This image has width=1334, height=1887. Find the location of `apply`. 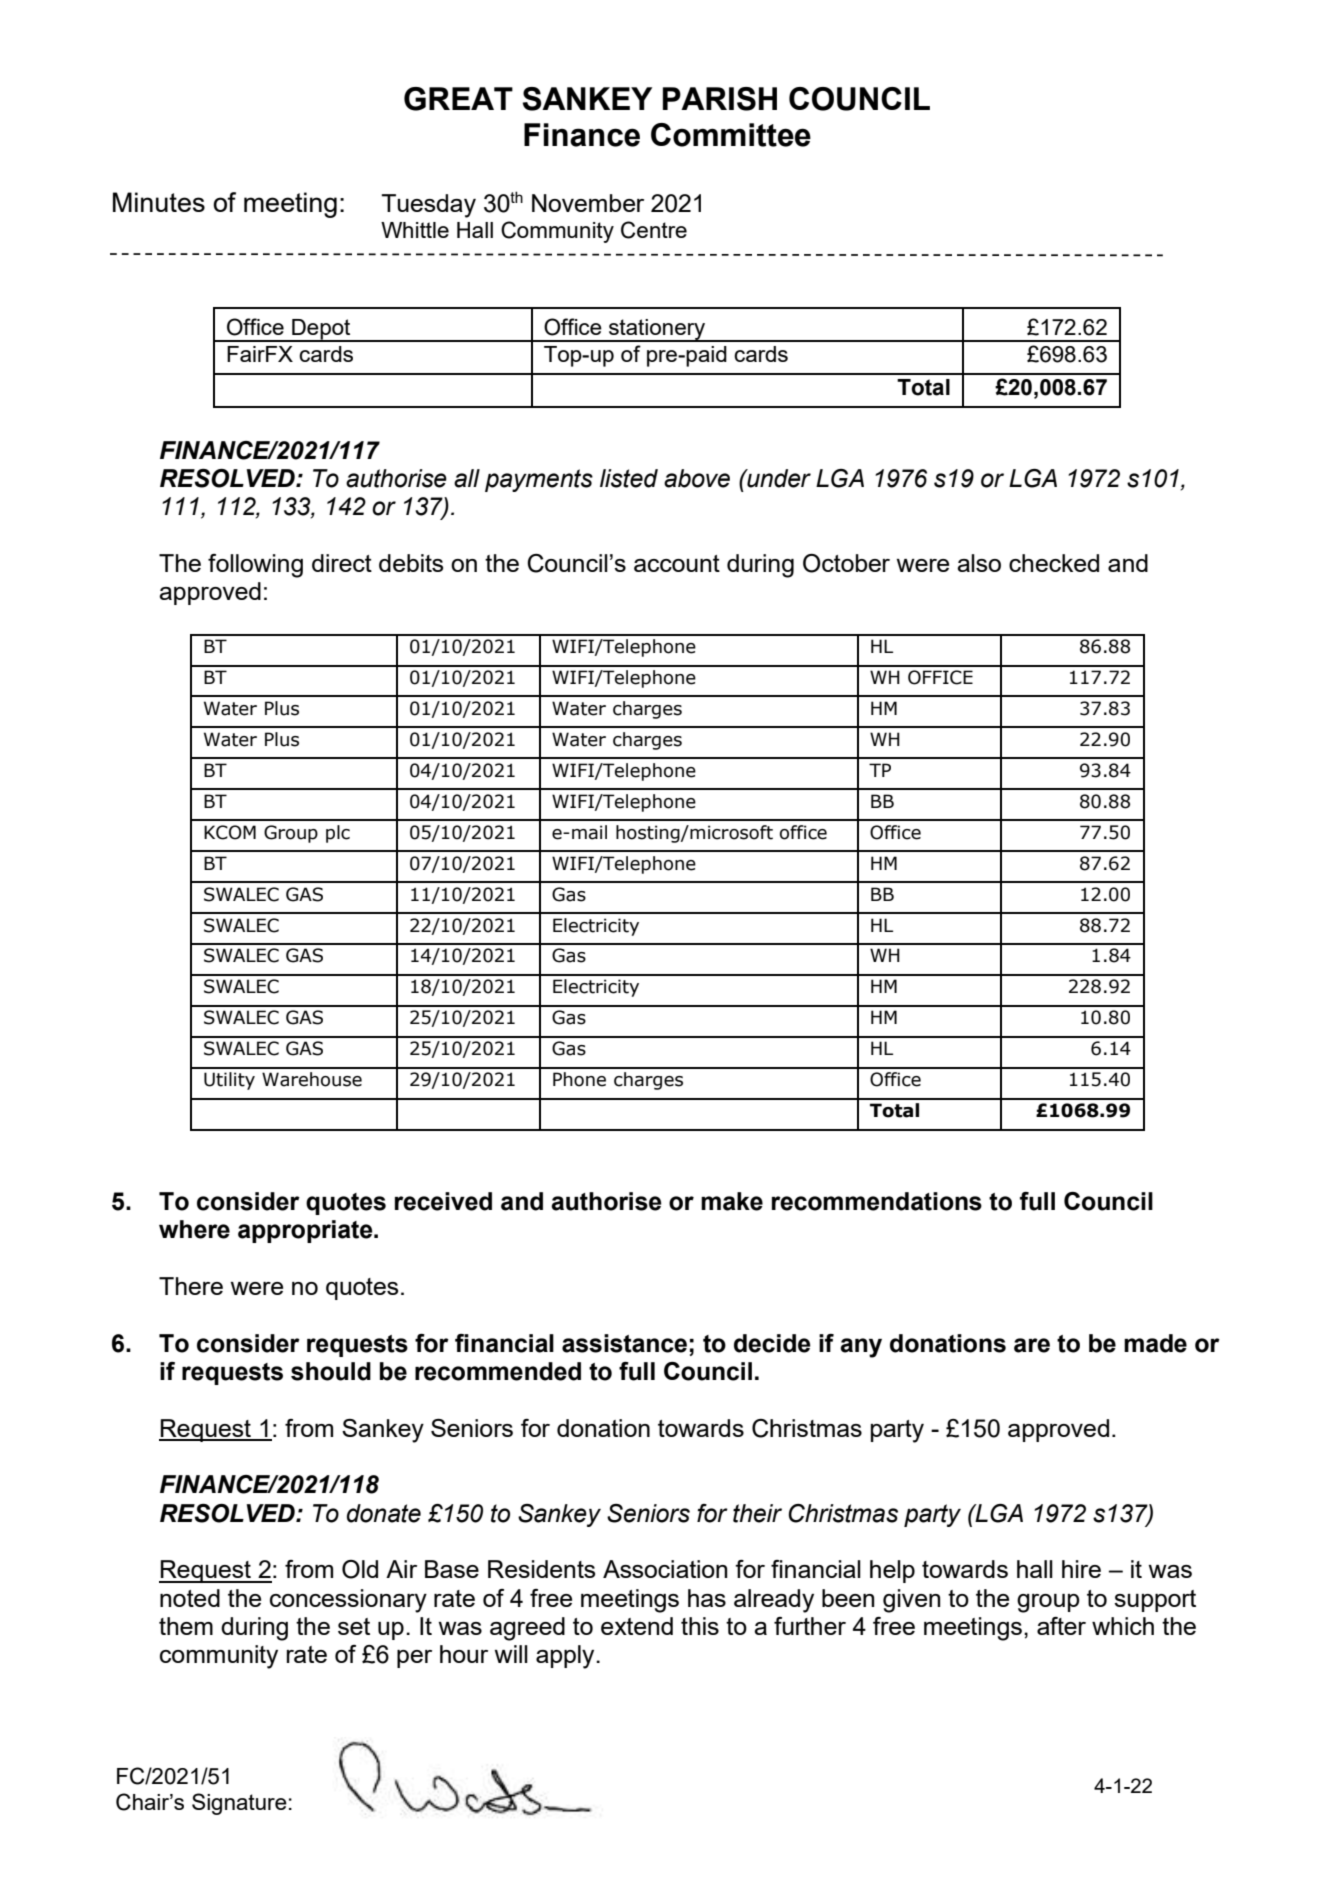

apply is located at coordinates (566, 1657).
